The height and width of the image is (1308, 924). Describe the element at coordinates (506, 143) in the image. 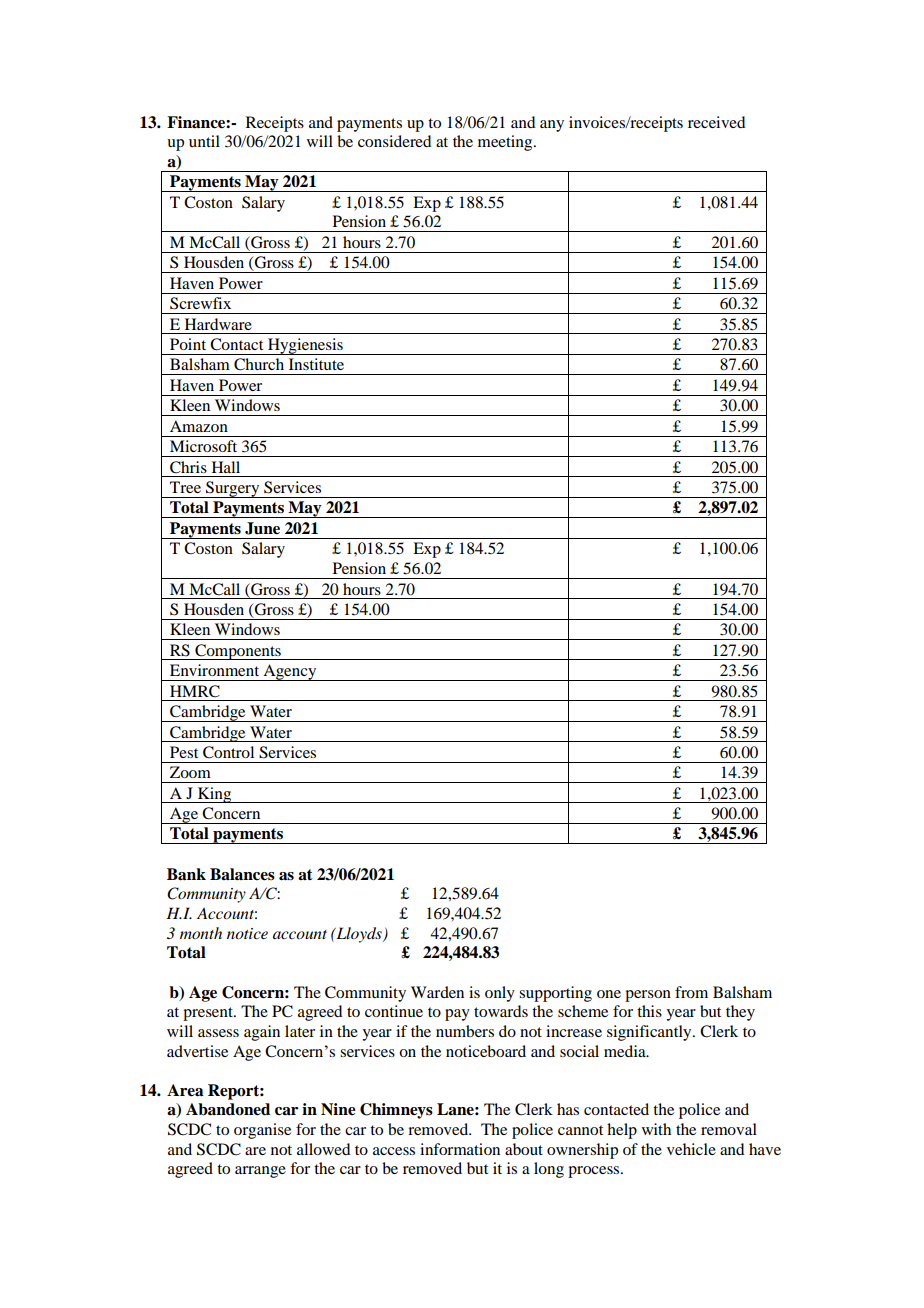

I see `meeting` at that location.
